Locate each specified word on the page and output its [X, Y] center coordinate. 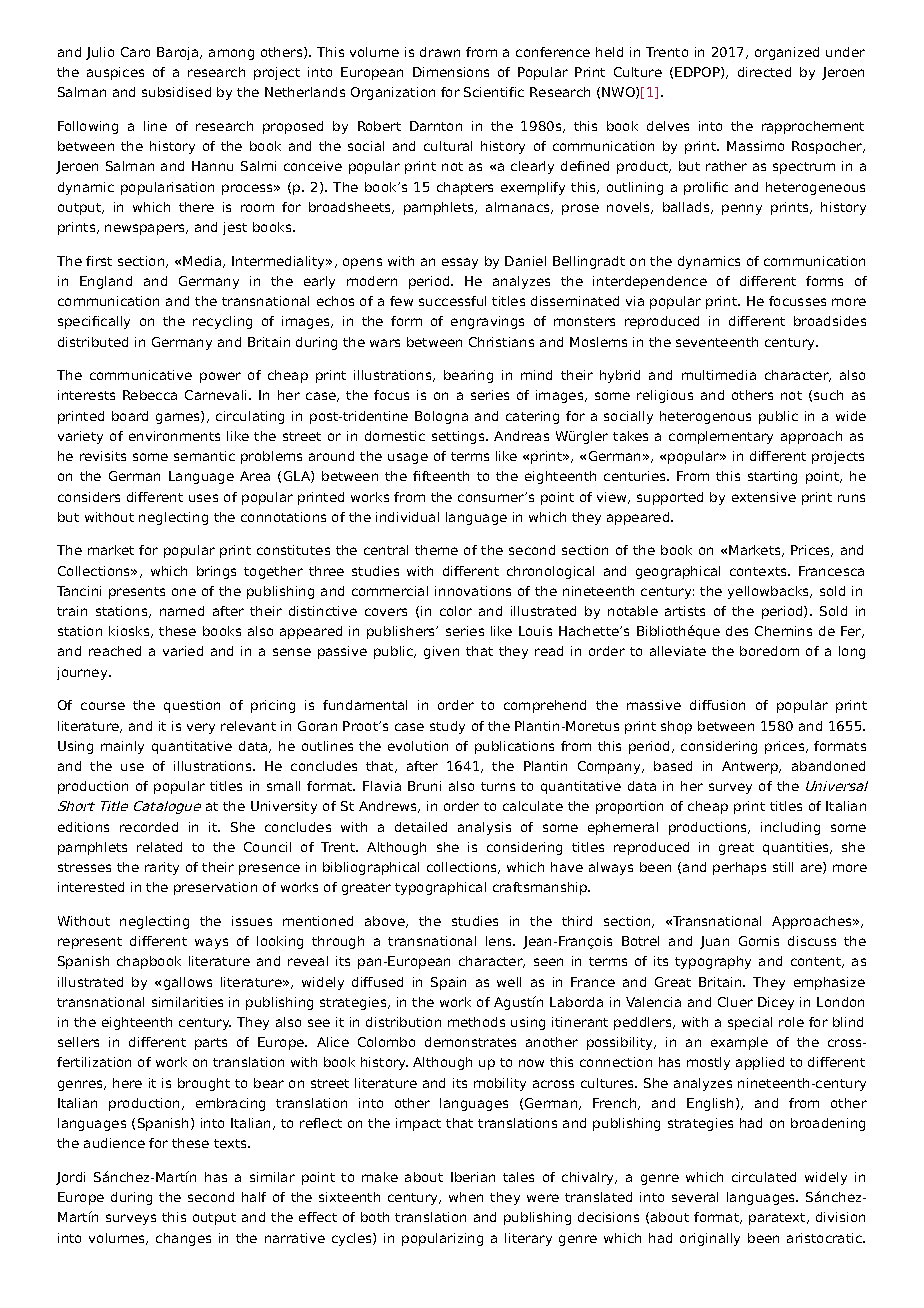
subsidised [176, 92]
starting [772, 477]
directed [764, 72]
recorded [149, 827]
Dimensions [451, 72]
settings [458, 437]
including [790, 828]
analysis [484, 828]
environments [174, 436]
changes [183, 1239]
